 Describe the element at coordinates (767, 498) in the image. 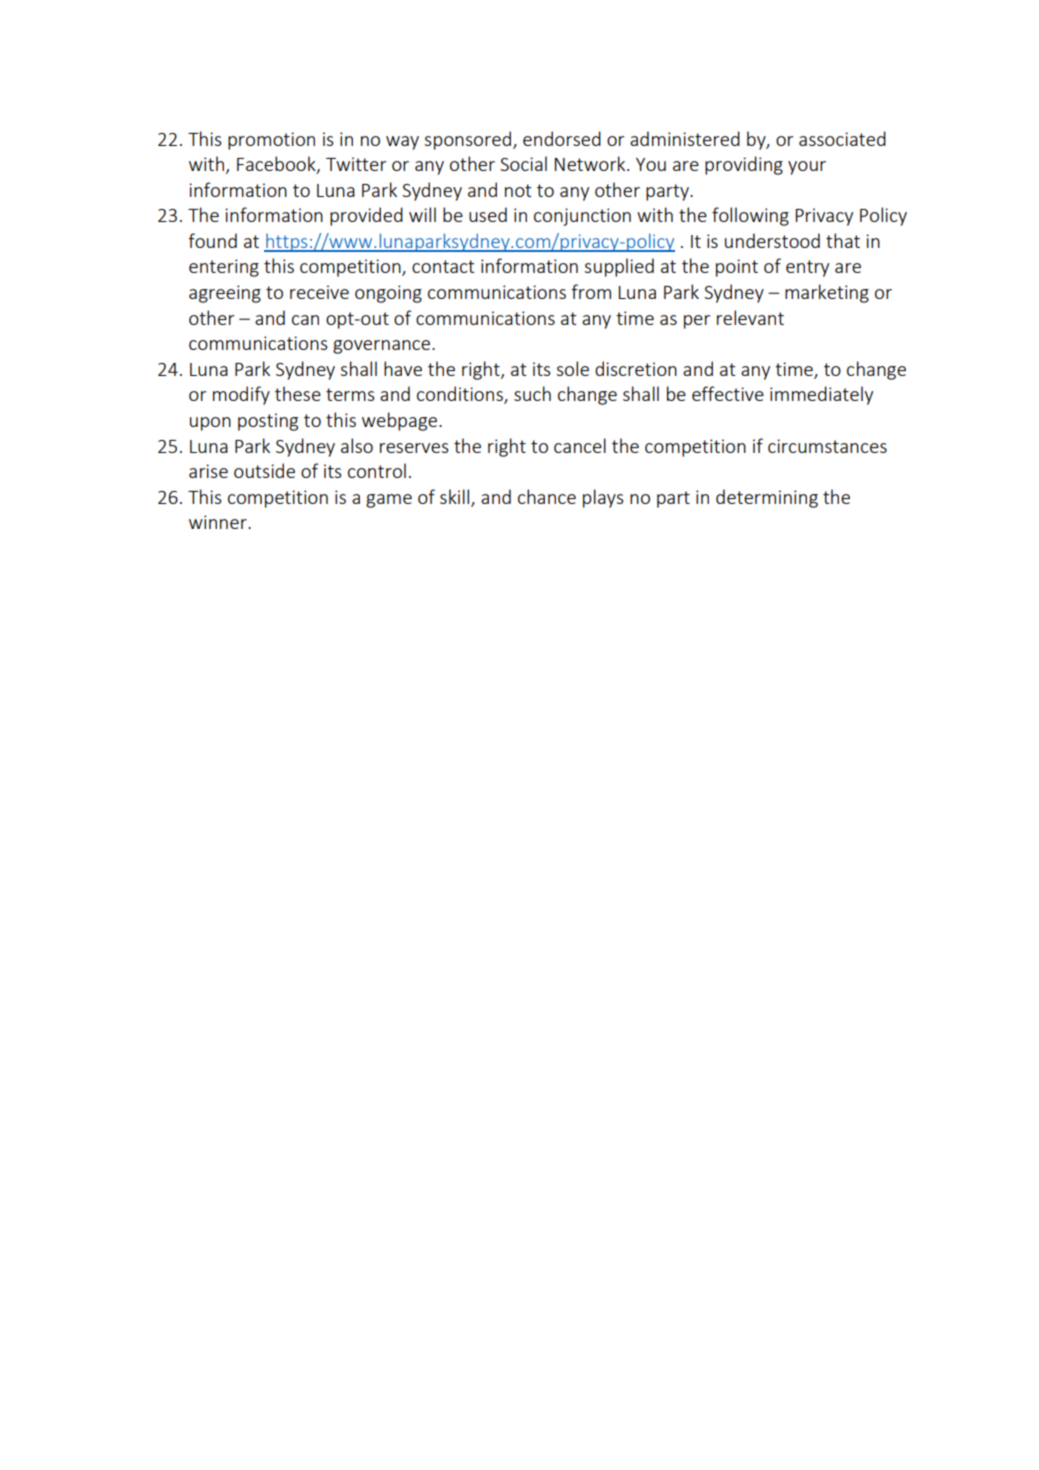

I see `determining` at that location.
